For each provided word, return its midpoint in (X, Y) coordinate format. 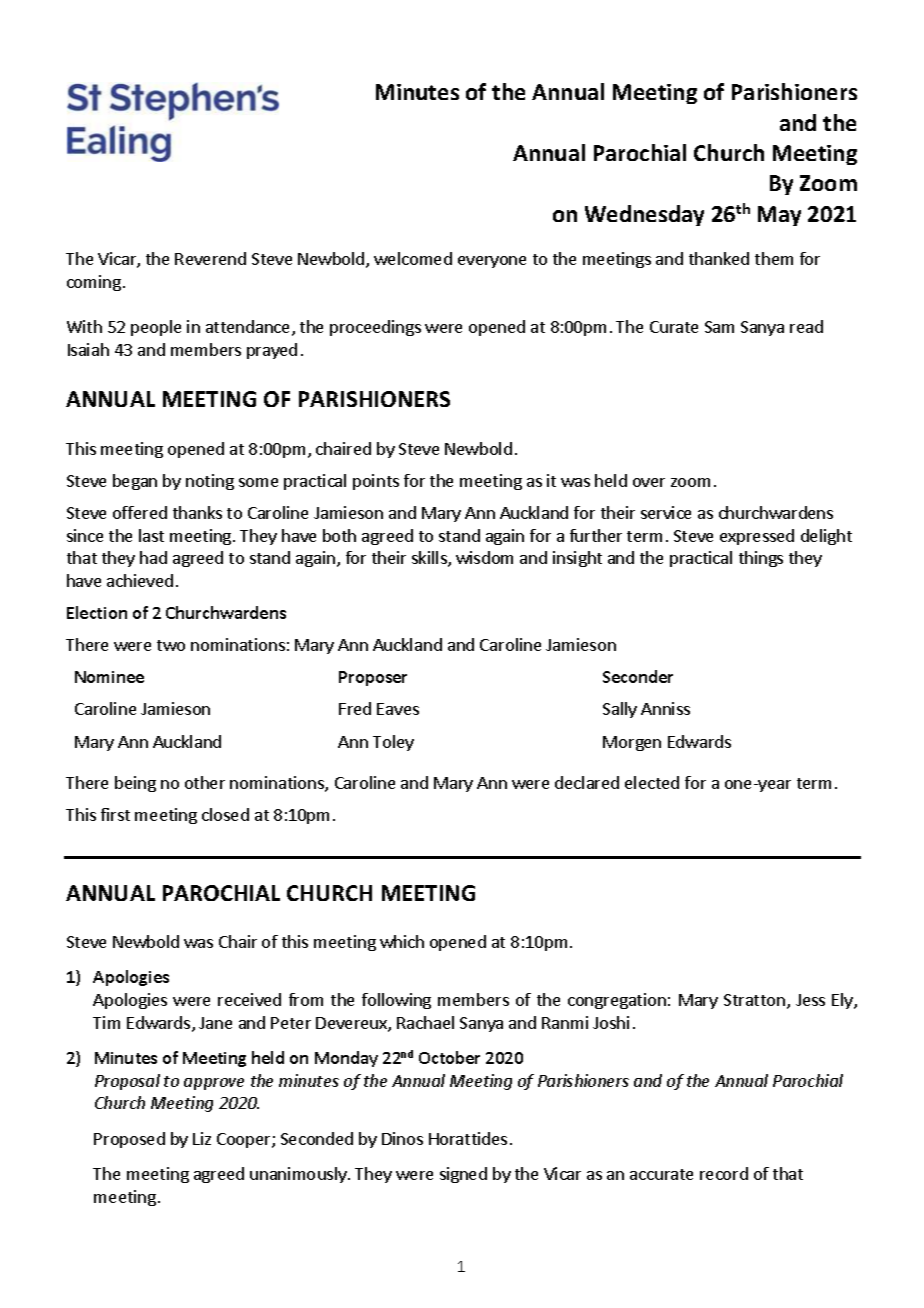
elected (652, 782)
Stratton (754, 1000)
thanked (719, 258)
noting (210, 482)
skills (430, 559)
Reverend (210, 258)
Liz (202, 1138)
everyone (492, 262)
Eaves (398, 709)
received (249, 999)
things (761, 559)
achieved (140, 580)
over (649, 482)
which (402, 941)
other (205, 782)
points (376, 482)
